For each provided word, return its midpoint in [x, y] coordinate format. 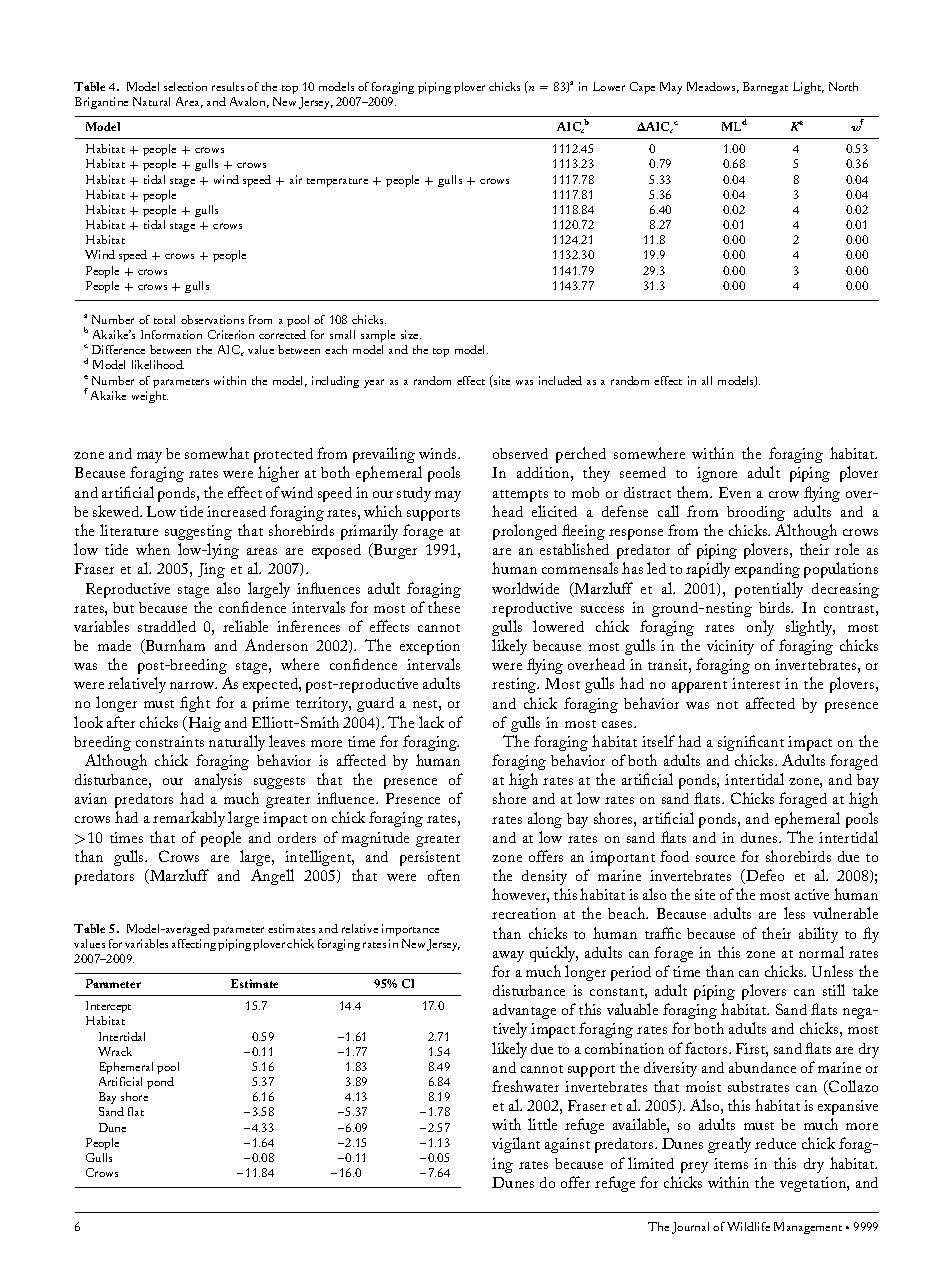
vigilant [516, 1145]
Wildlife [748, 1226]
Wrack [115, 1051]
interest [756, 683]
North [843, 86]
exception [430, 647]
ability [818, 935]
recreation [524, 913]
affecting [194, 945]
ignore [717, 474]
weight [150, 397]
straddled [167, 626]
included [560, 380]
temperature [337, 182]
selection [185, 86]
